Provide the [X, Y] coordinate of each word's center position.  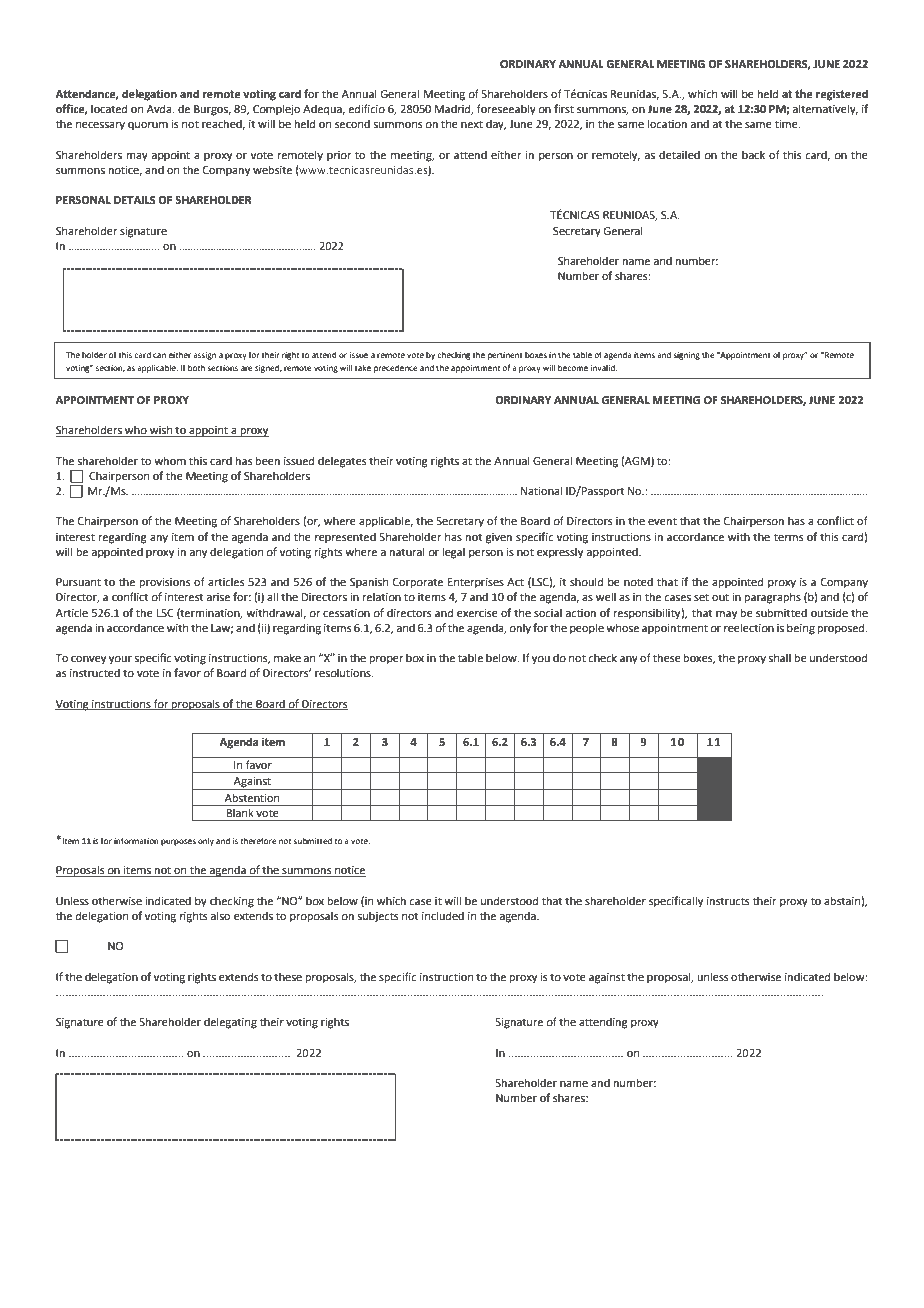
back [753, 154]
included [443, 915]
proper [387, 660]
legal [454, 553]
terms [788, 537]
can [159, 355]
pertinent [505, 356]
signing [686, 356]
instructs [728, 901]
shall [779, 657]
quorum [148, 126]
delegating [230, 1023]
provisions [165, 583]
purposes [178, 842]
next [472, 124]
